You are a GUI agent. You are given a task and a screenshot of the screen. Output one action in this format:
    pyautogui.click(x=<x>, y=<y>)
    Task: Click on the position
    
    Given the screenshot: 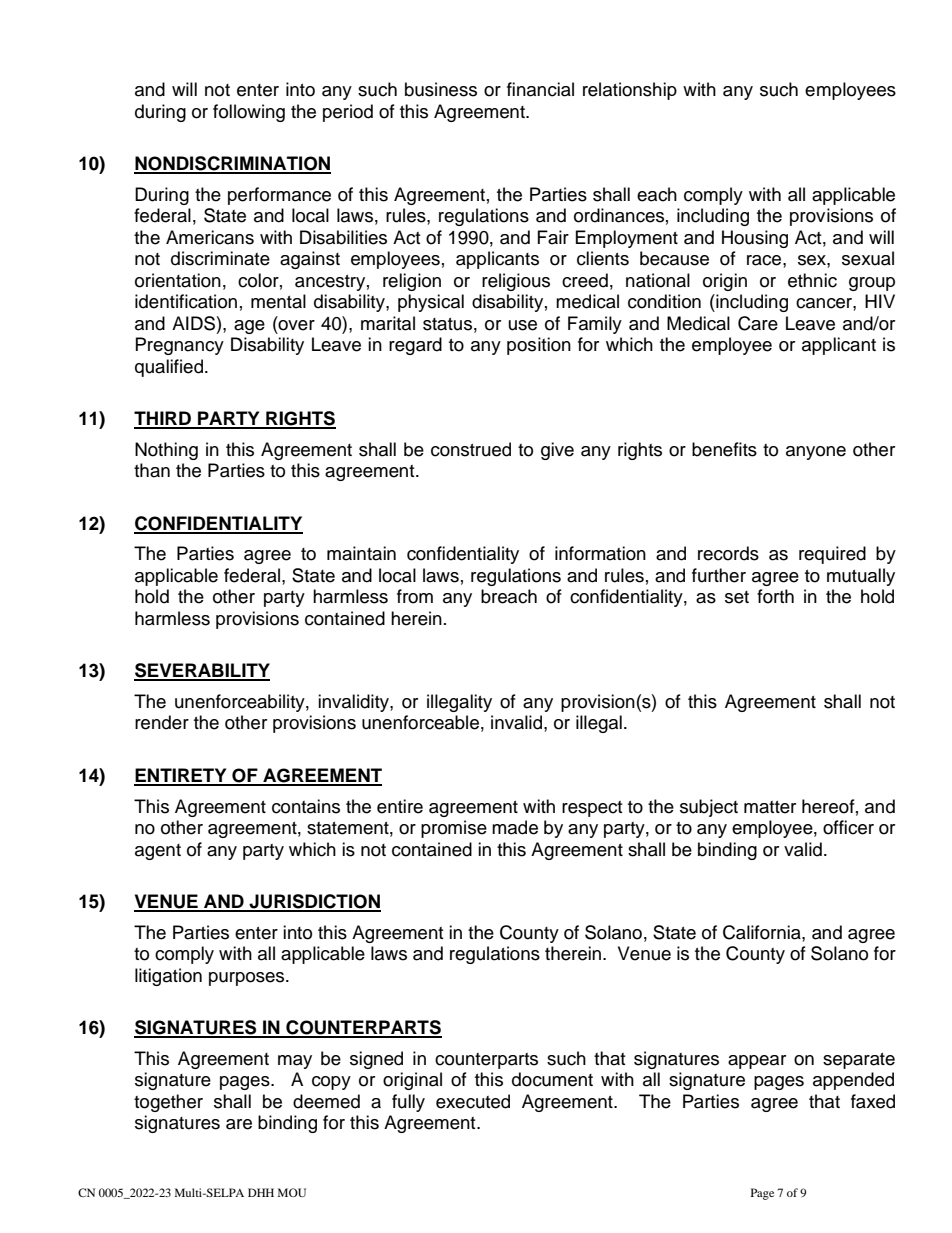 What is the action you would take?
    pyautogui.click(x=539, y=346)
